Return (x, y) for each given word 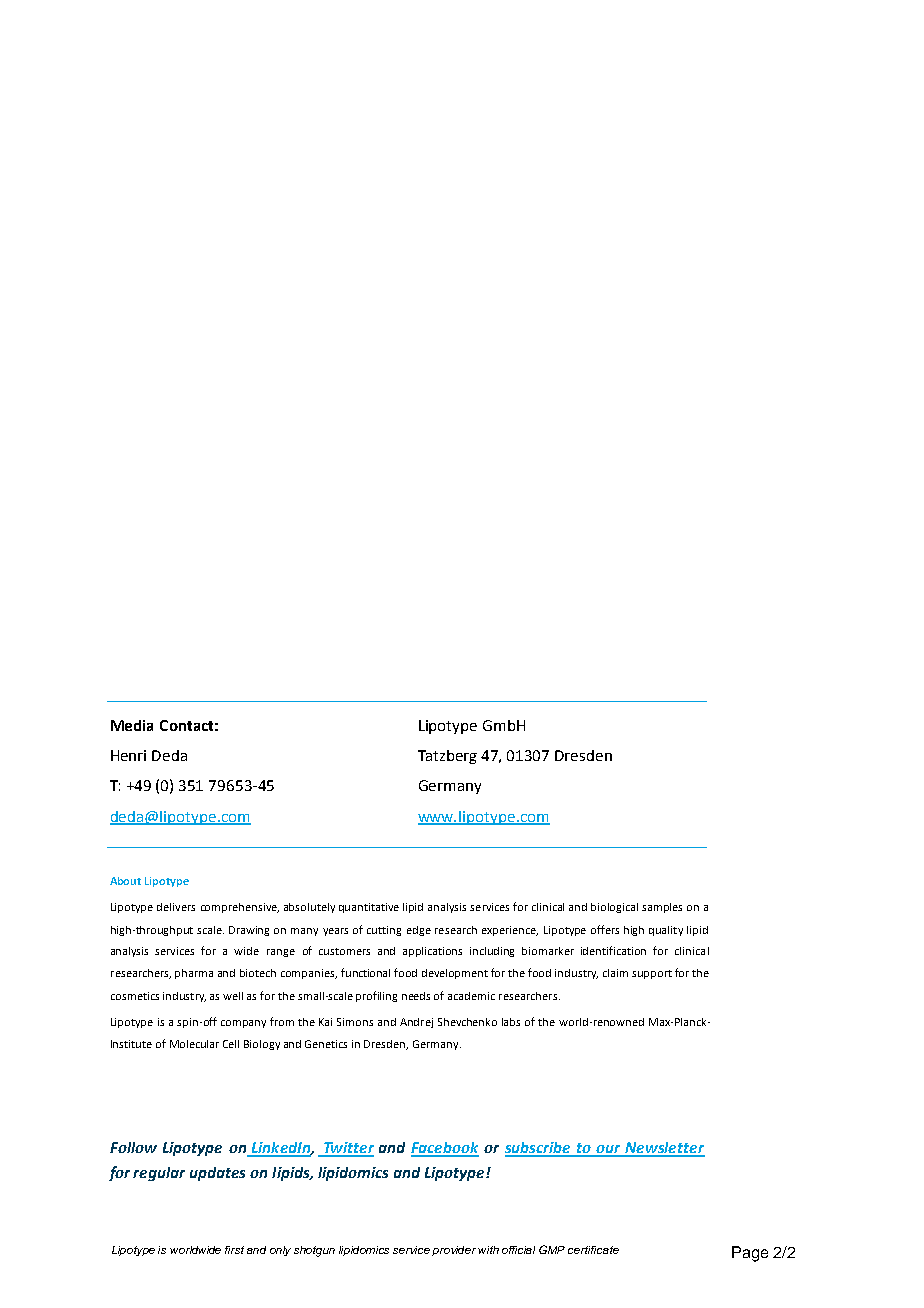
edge (419, 931)
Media (132, 725)
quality (666, 931)
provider (455, 1251)
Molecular (194, 1044)
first (234, 1250)
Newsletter (664, 1149)
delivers (176, 907)
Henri (128, 755)
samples (662, 908)
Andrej (416, 1023)
